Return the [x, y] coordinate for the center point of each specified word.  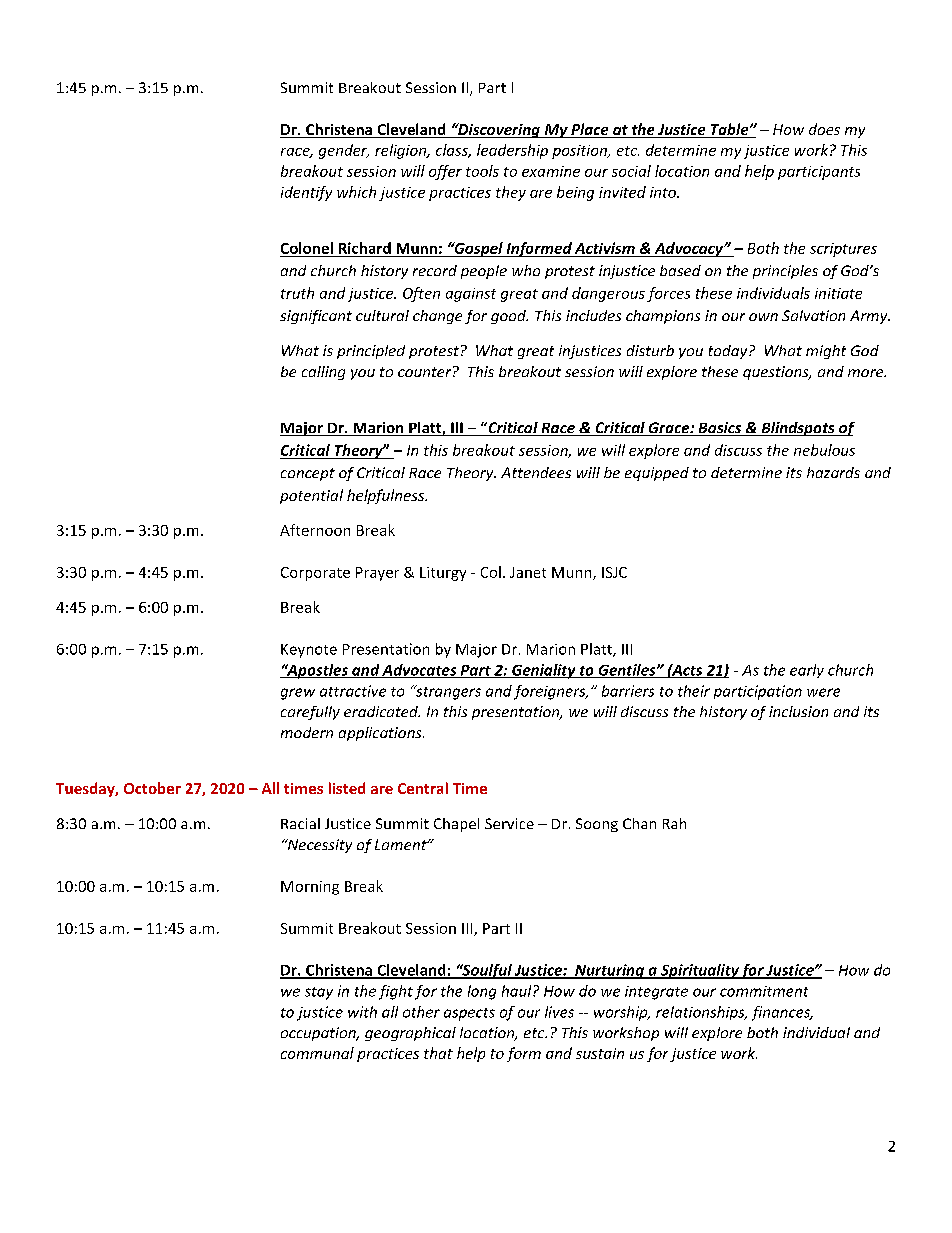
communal [317, 1053]
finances [782, 1013]
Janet [528, 572]
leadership [512, 151]
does [824, 129]
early [807, 671]
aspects [469, 1014]
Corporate [315, 574]
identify [306, 193]
